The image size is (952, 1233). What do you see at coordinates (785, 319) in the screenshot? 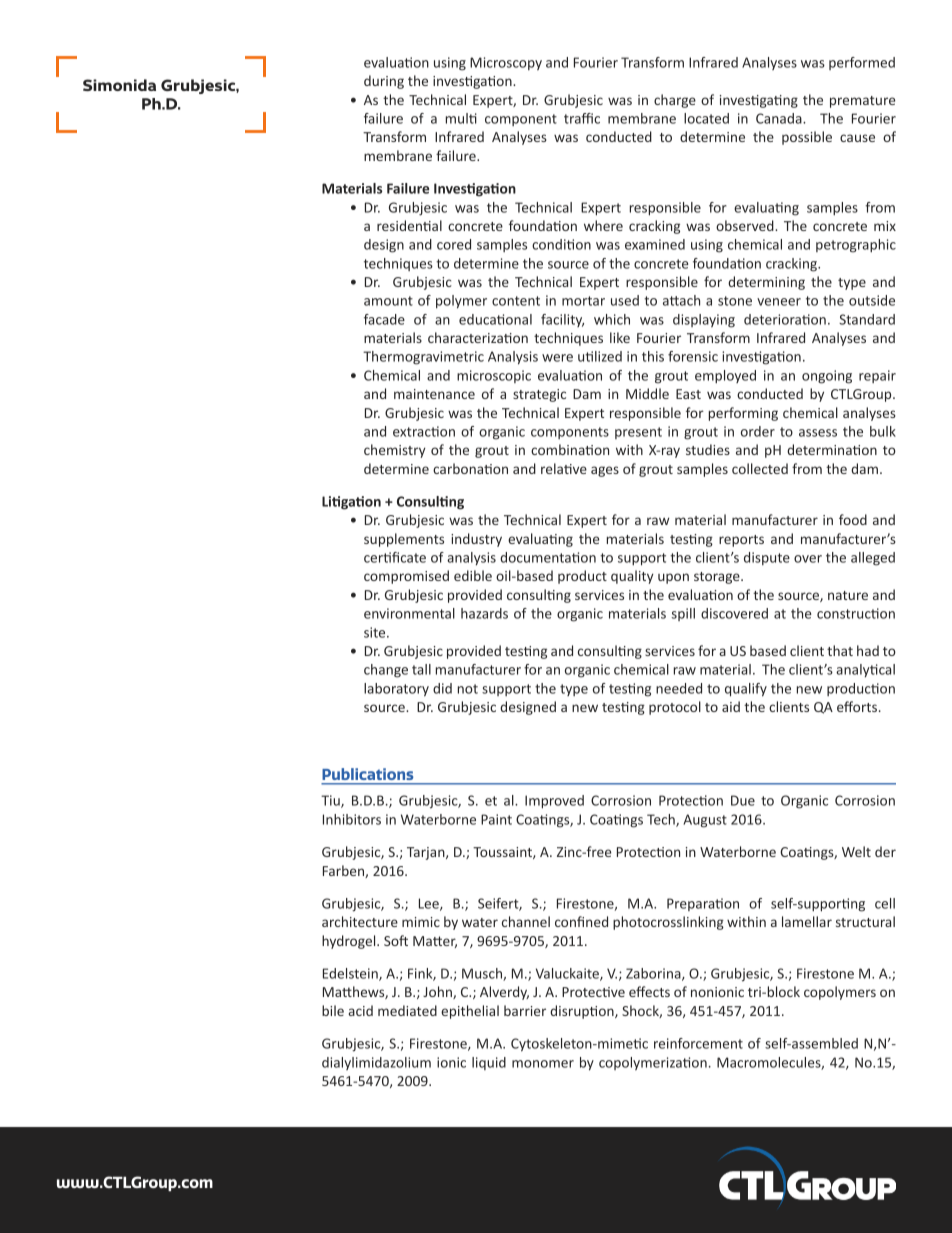
I see `deterioration` at bounding box center [785, 319].
